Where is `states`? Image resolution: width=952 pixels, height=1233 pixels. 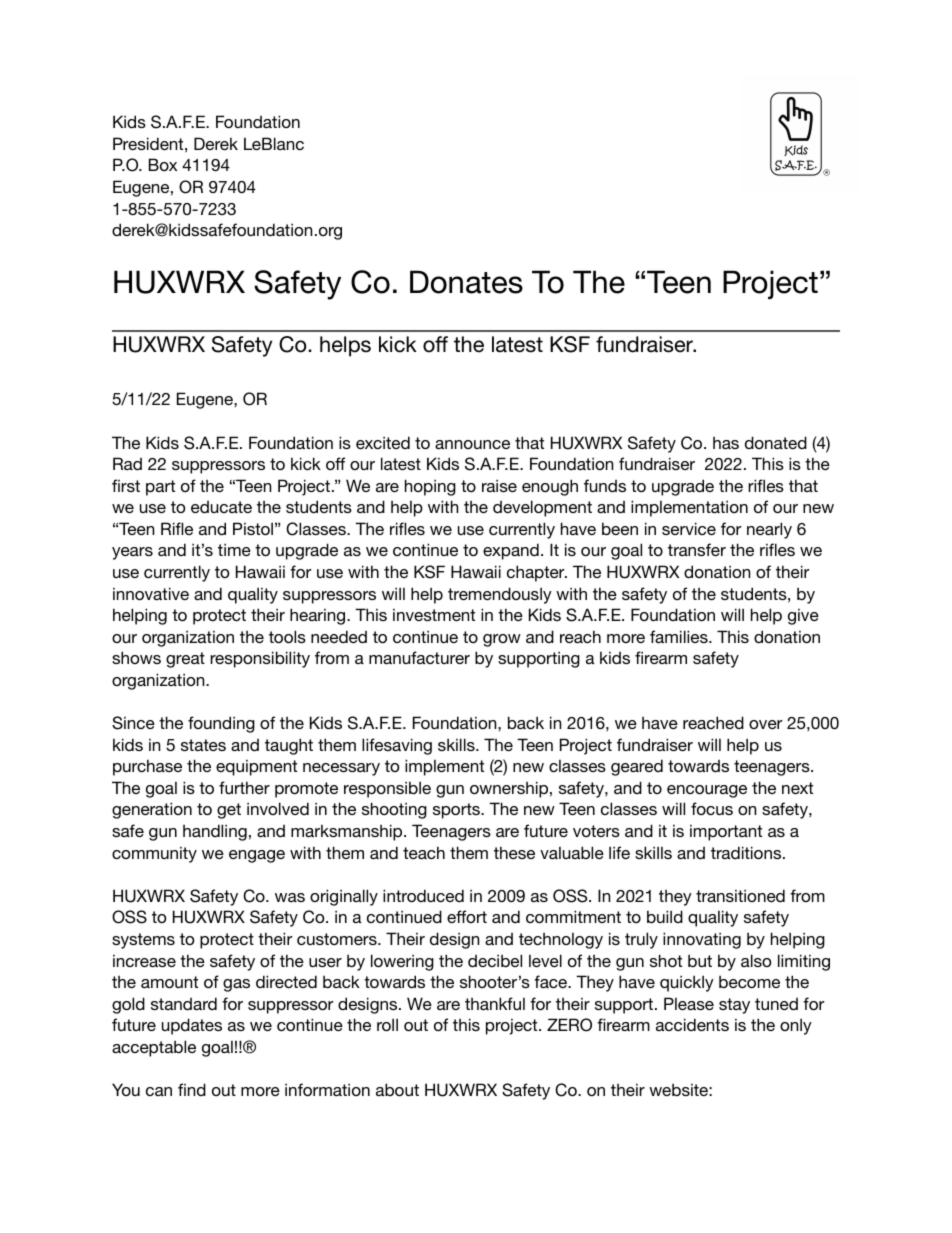 states is located at coordinates (203, 745).
